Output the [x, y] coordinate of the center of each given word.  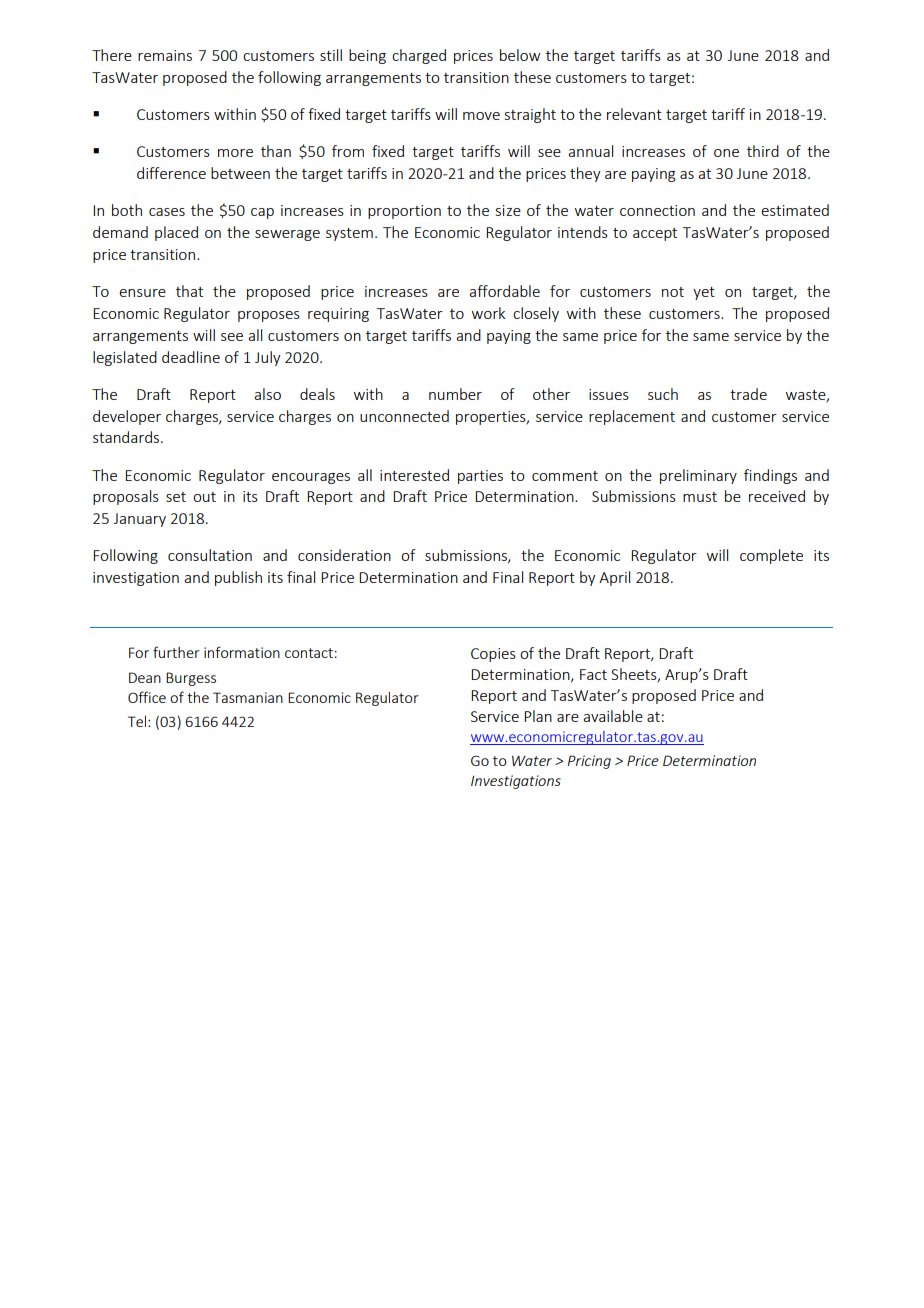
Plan [538, 716]
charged [419, 56]
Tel [137, 721]
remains [165, 55]
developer [127, 417]
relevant [634, 114]
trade [748, 394]
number [455, 394]
